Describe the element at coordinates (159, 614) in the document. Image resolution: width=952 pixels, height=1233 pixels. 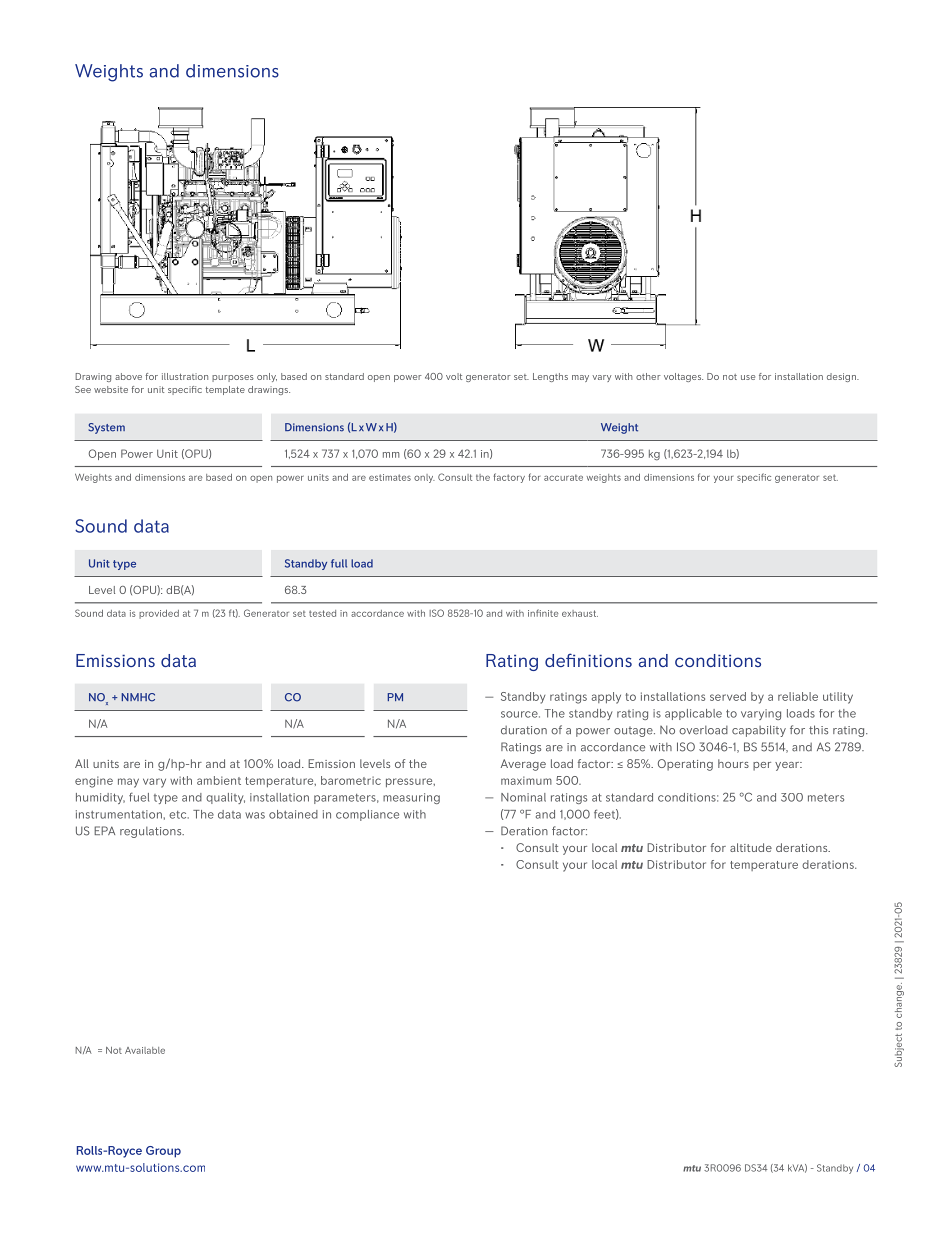
I see `provided` at that location.
